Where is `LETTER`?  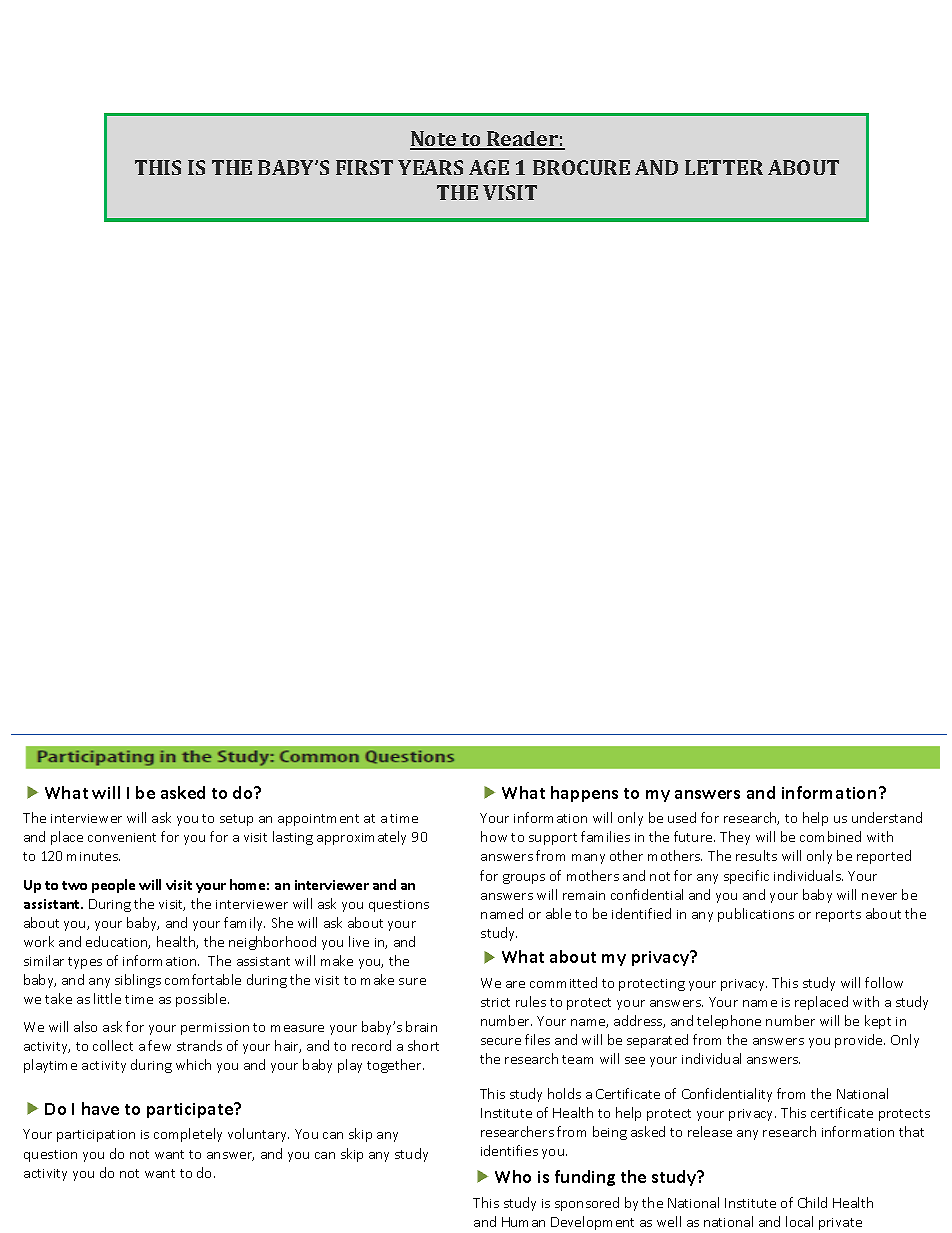
LETTER is located at coordinates (724, 167).
